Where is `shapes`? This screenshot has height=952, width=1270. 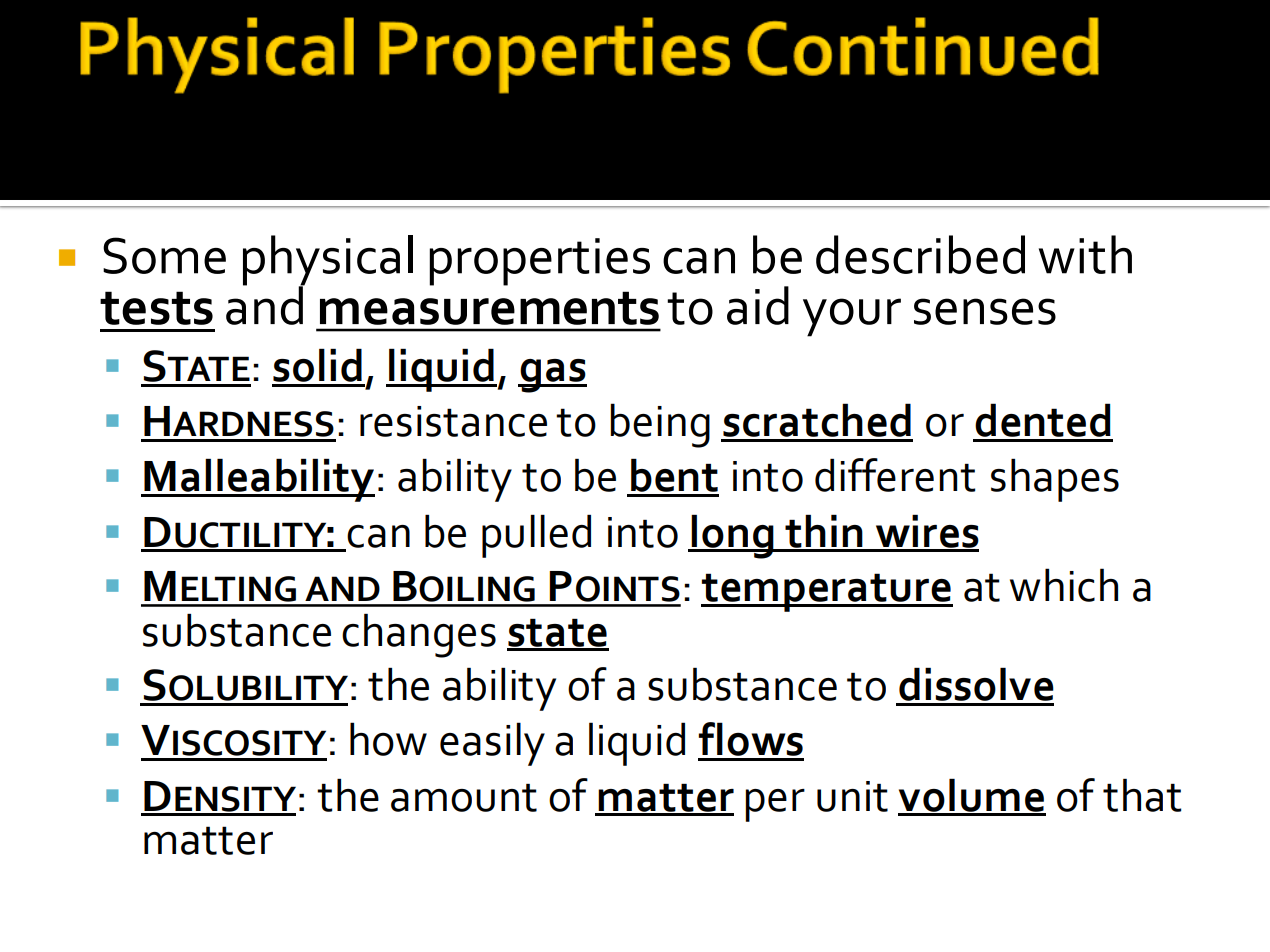 shapes is located at coordinates (1055, 480).
